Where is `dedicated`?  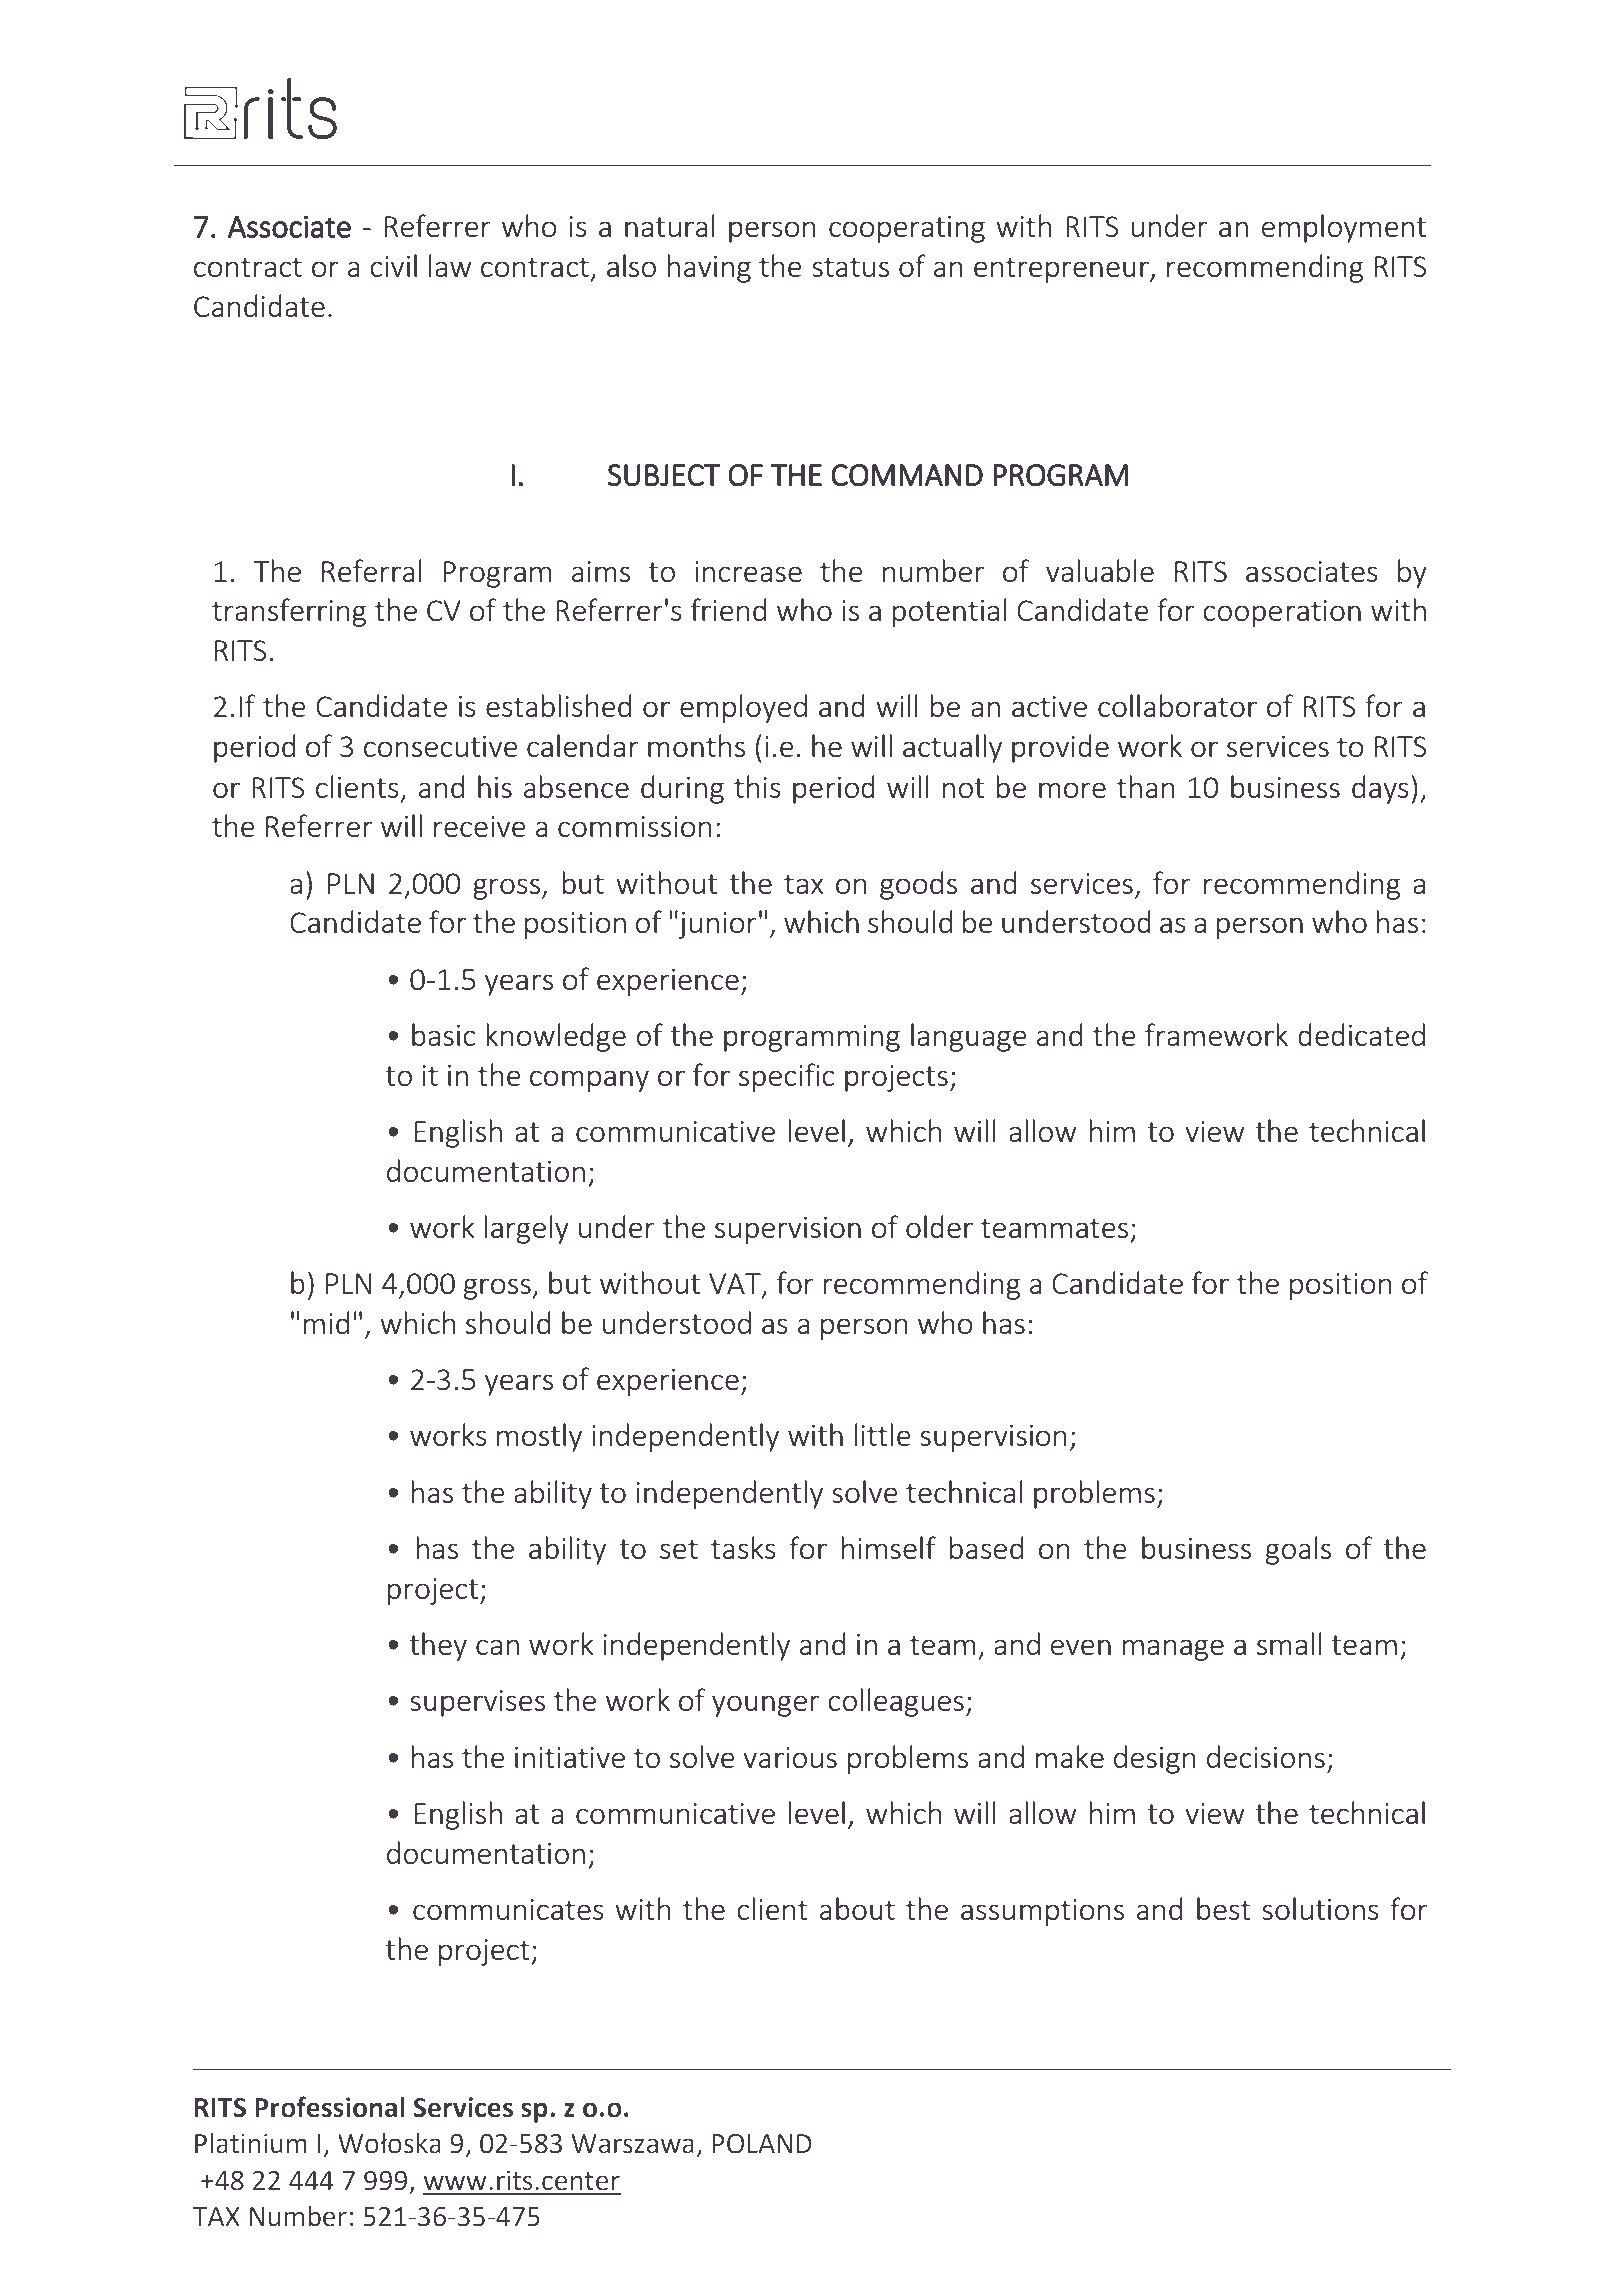
dedicated is located at coordinates (1361, 1034).
